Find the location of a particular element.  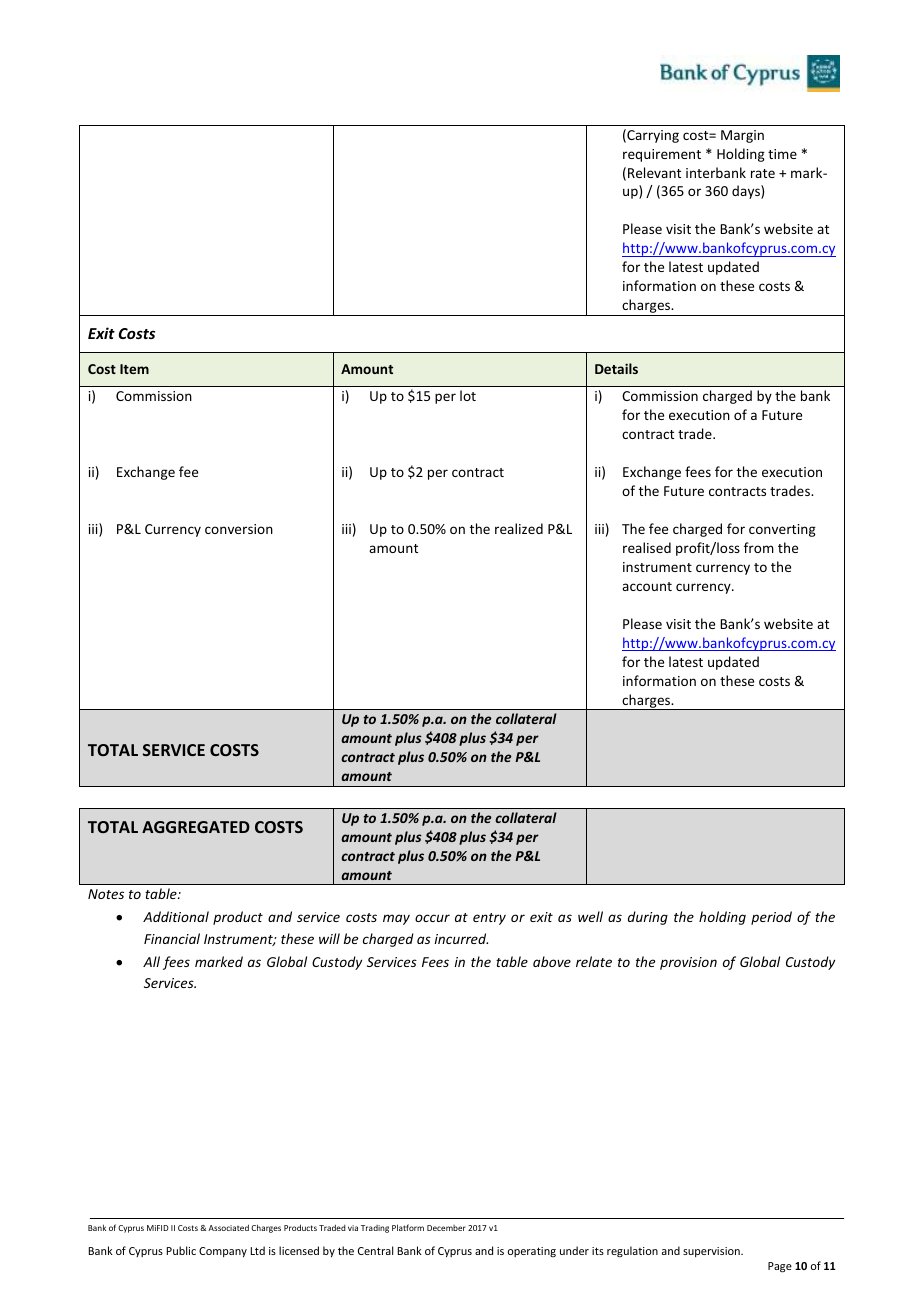

Item is located at coordinates (134, 369).
